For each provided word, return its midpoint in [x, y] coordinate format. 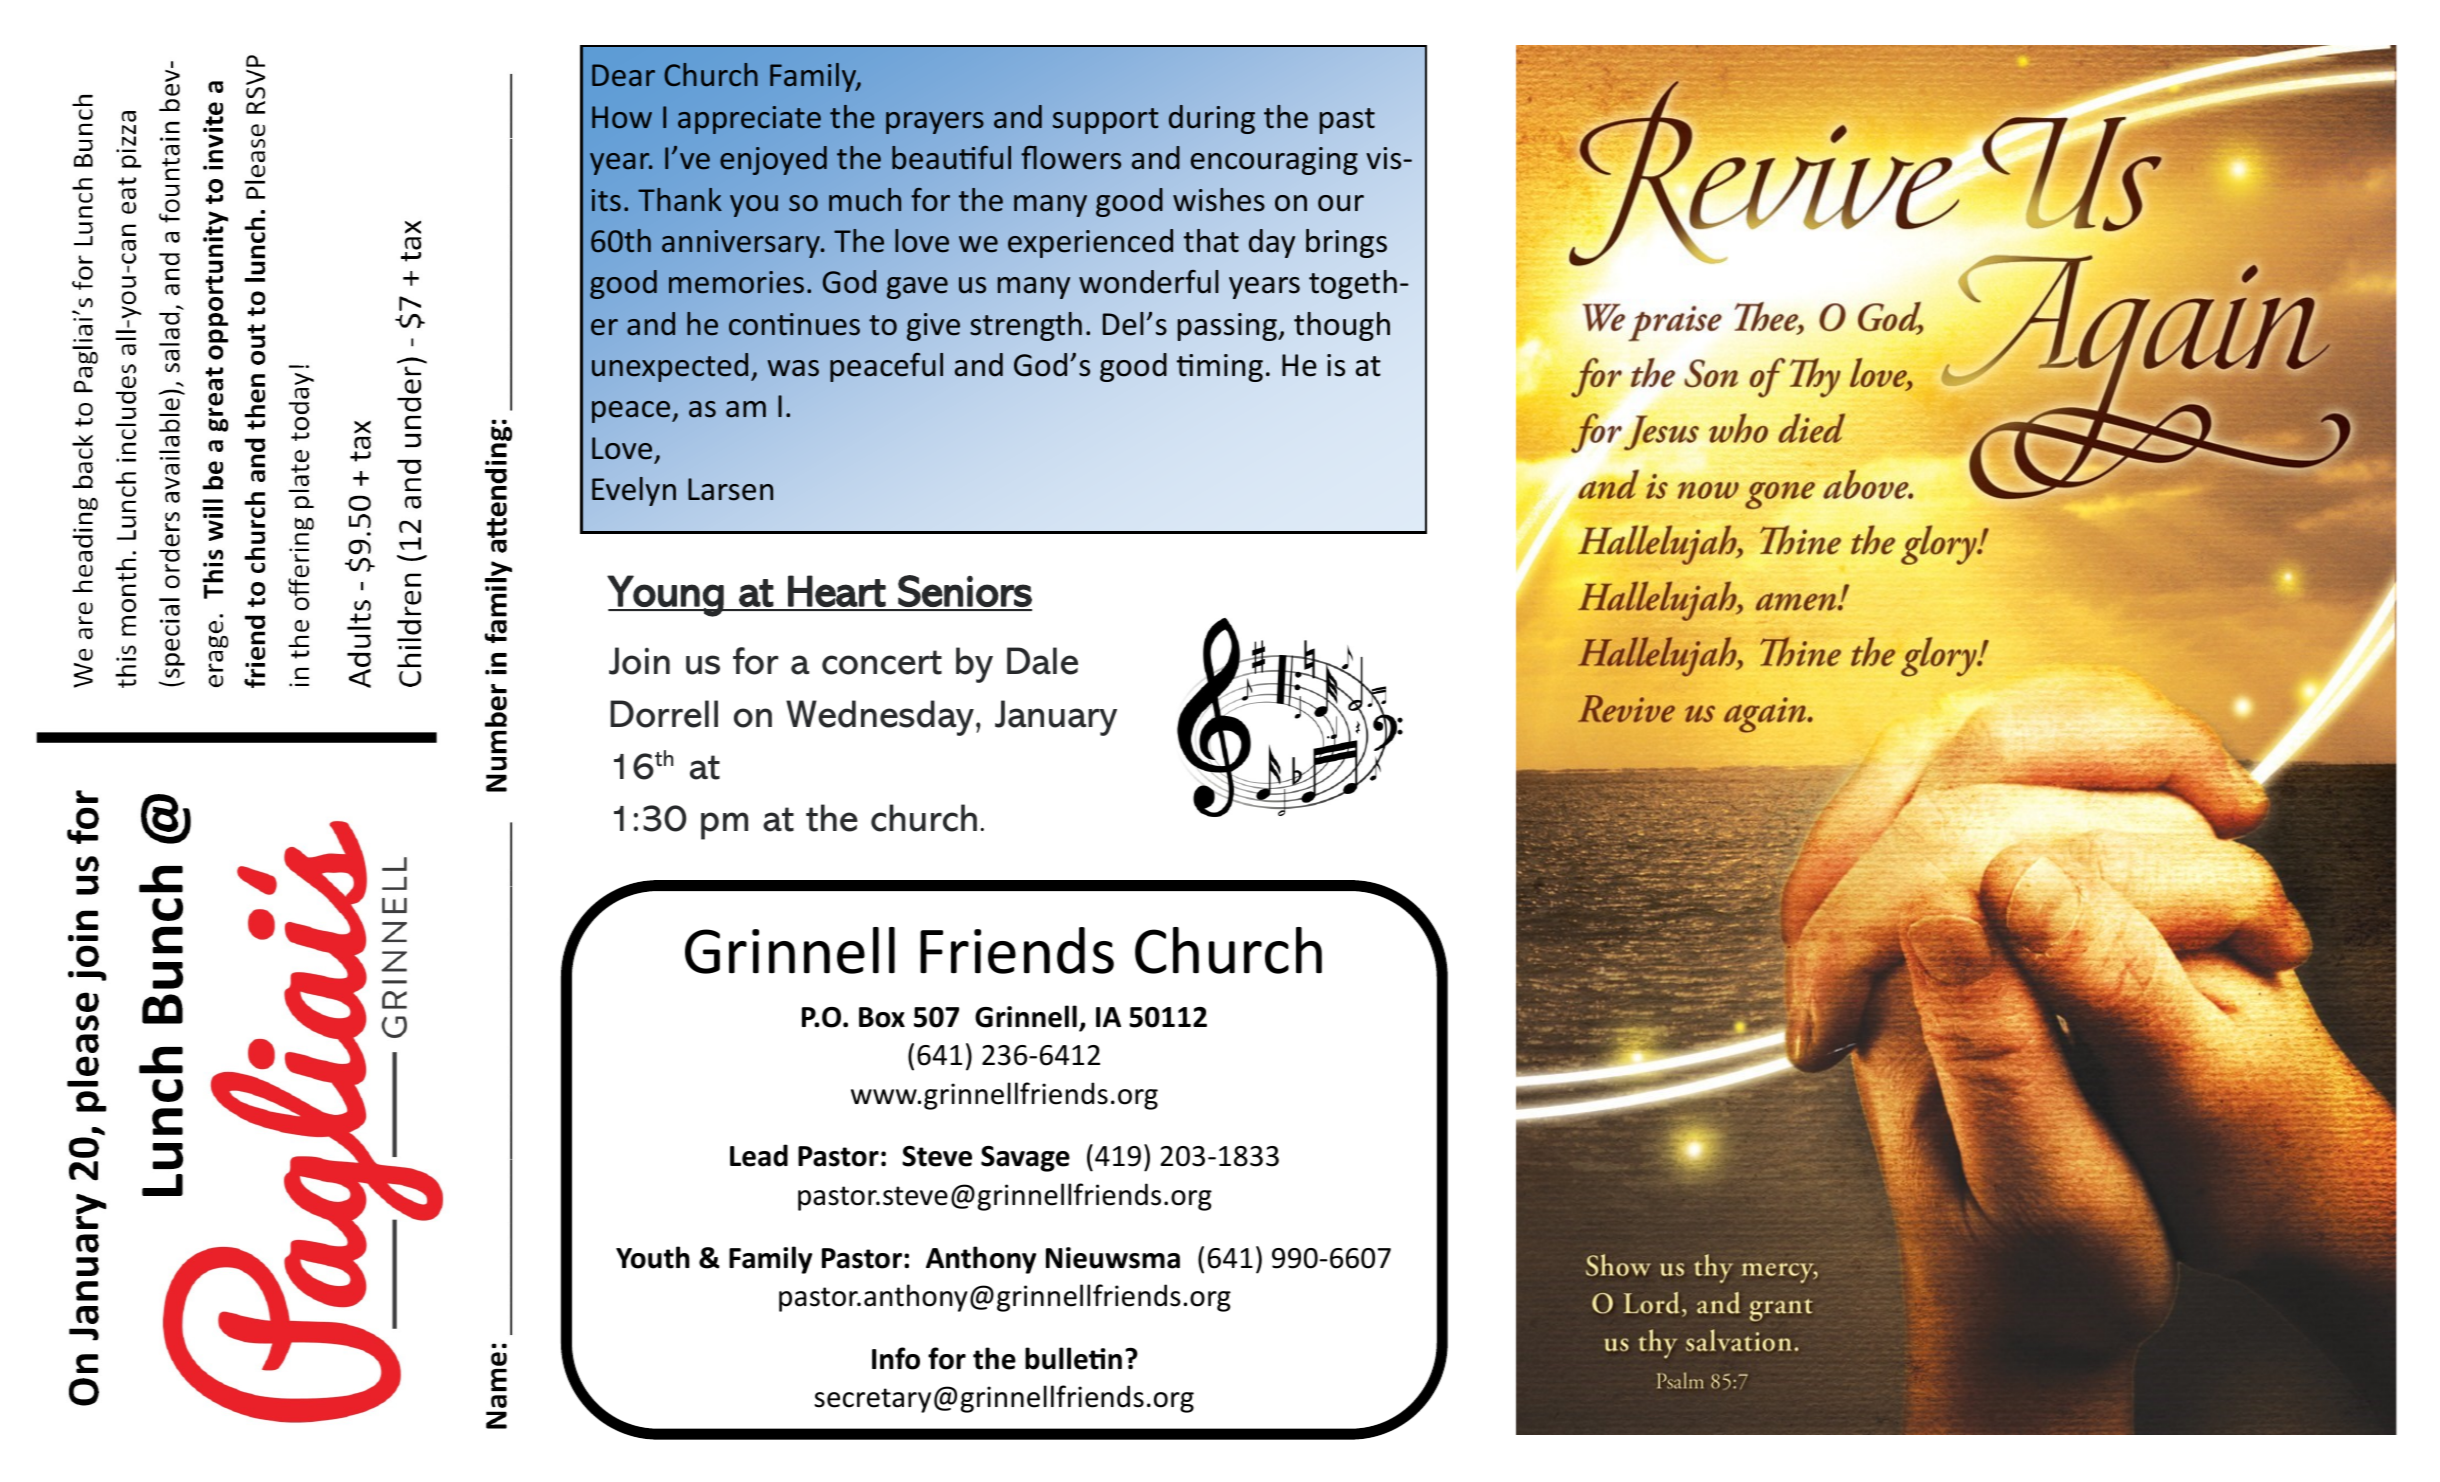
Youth [653, 1257]
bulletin [1073, 1358]
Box [882, 1017]
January [1056, 718]
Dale [1042, 661]
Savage [1025, 1159]
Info [896, 1358]
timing [1220, 368]
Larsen [730, 489]
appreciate [749, 120]
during [1212, 119]
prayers [935, 123]
